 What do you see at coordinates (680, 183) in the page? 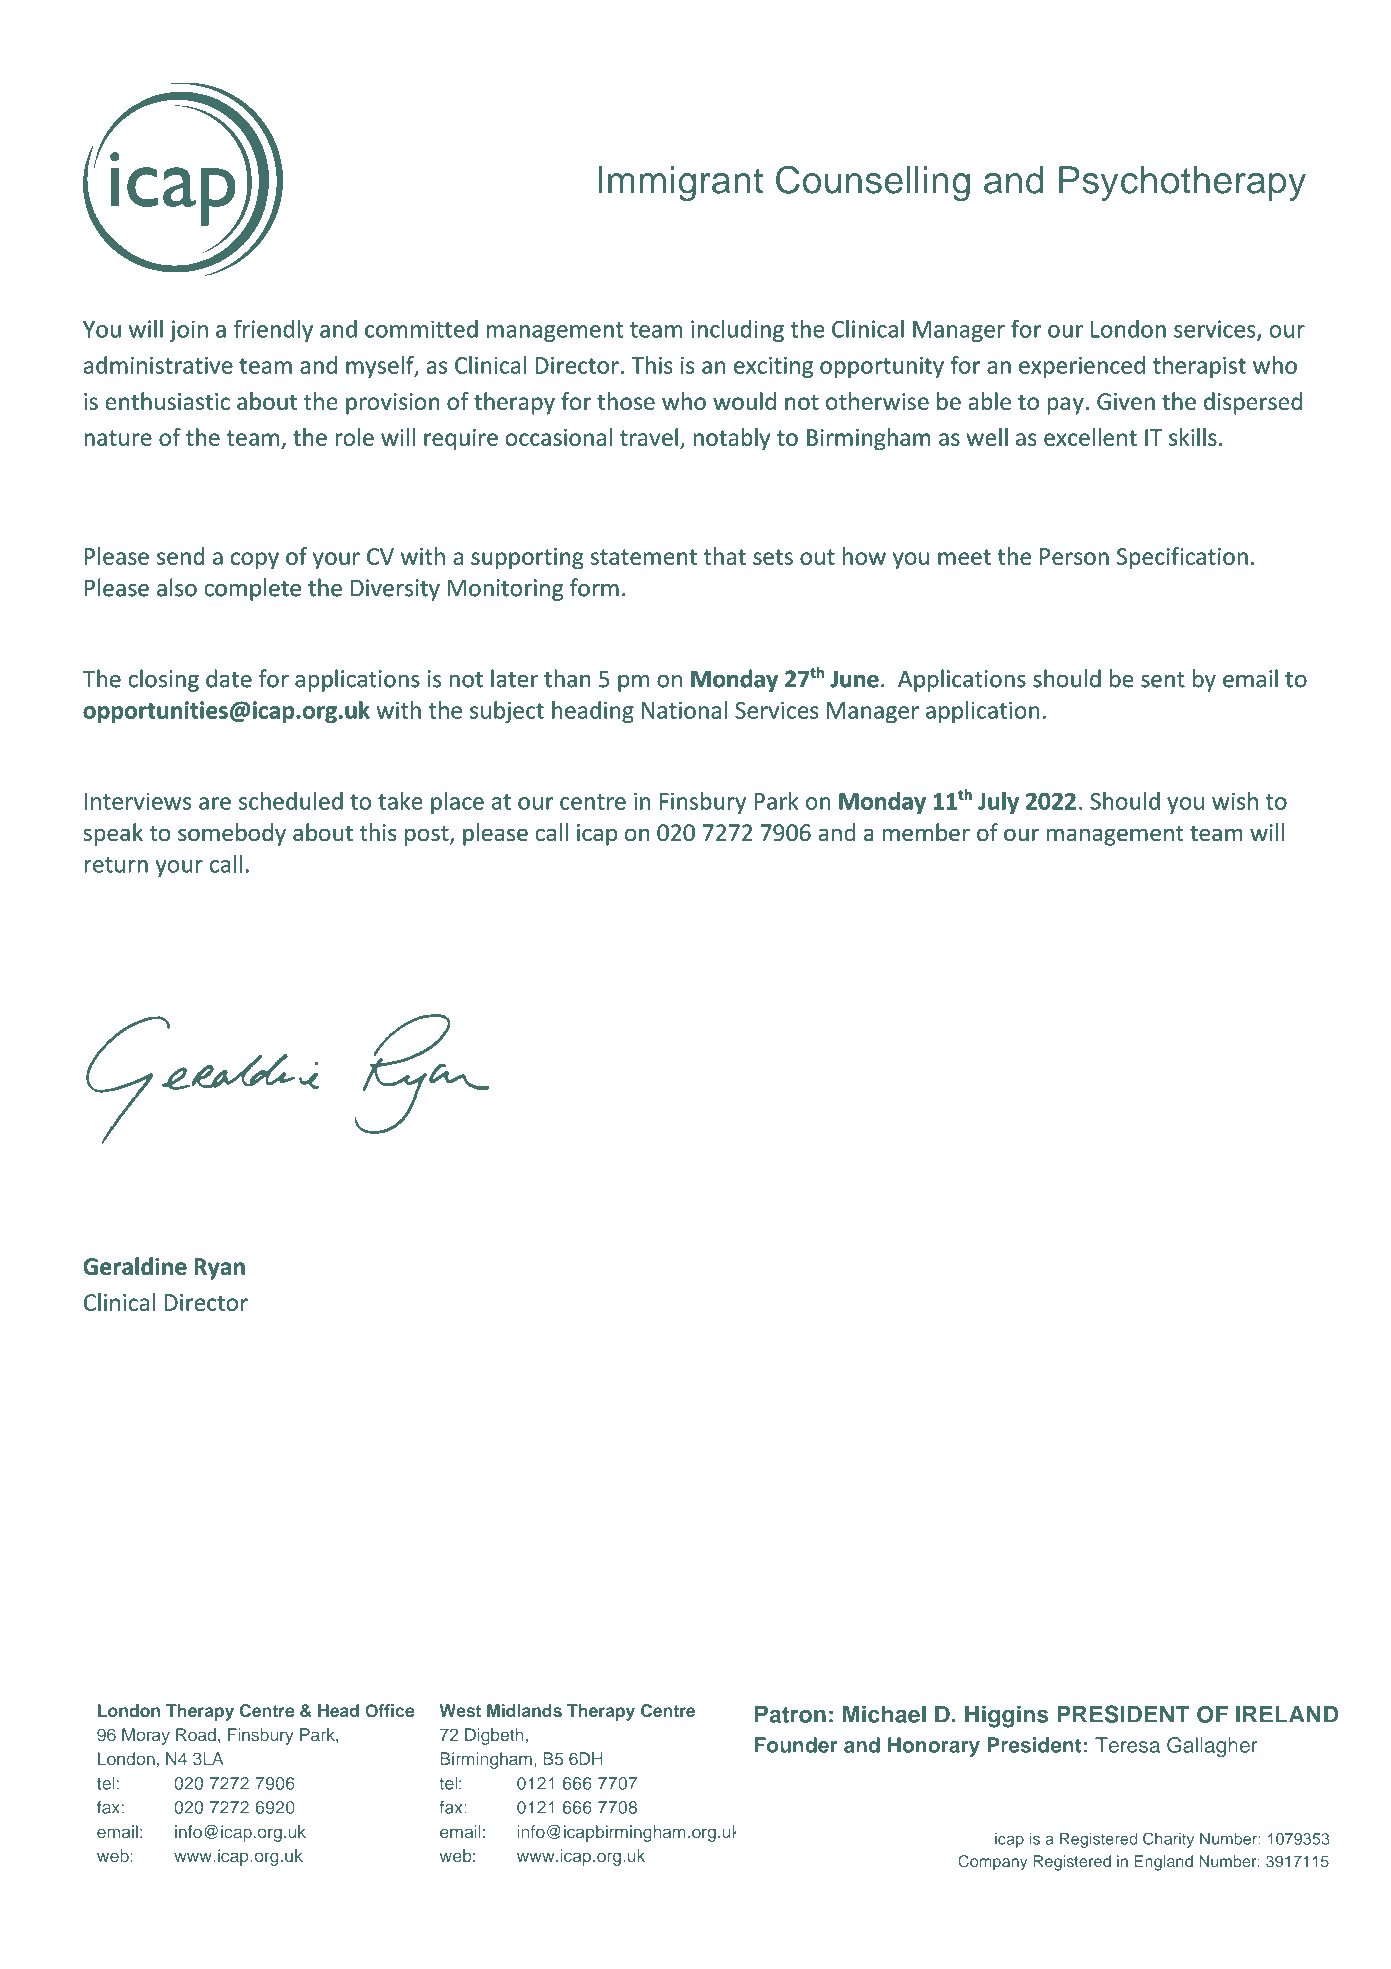
I see `Immigrant` at bounding box center [680, 183].
